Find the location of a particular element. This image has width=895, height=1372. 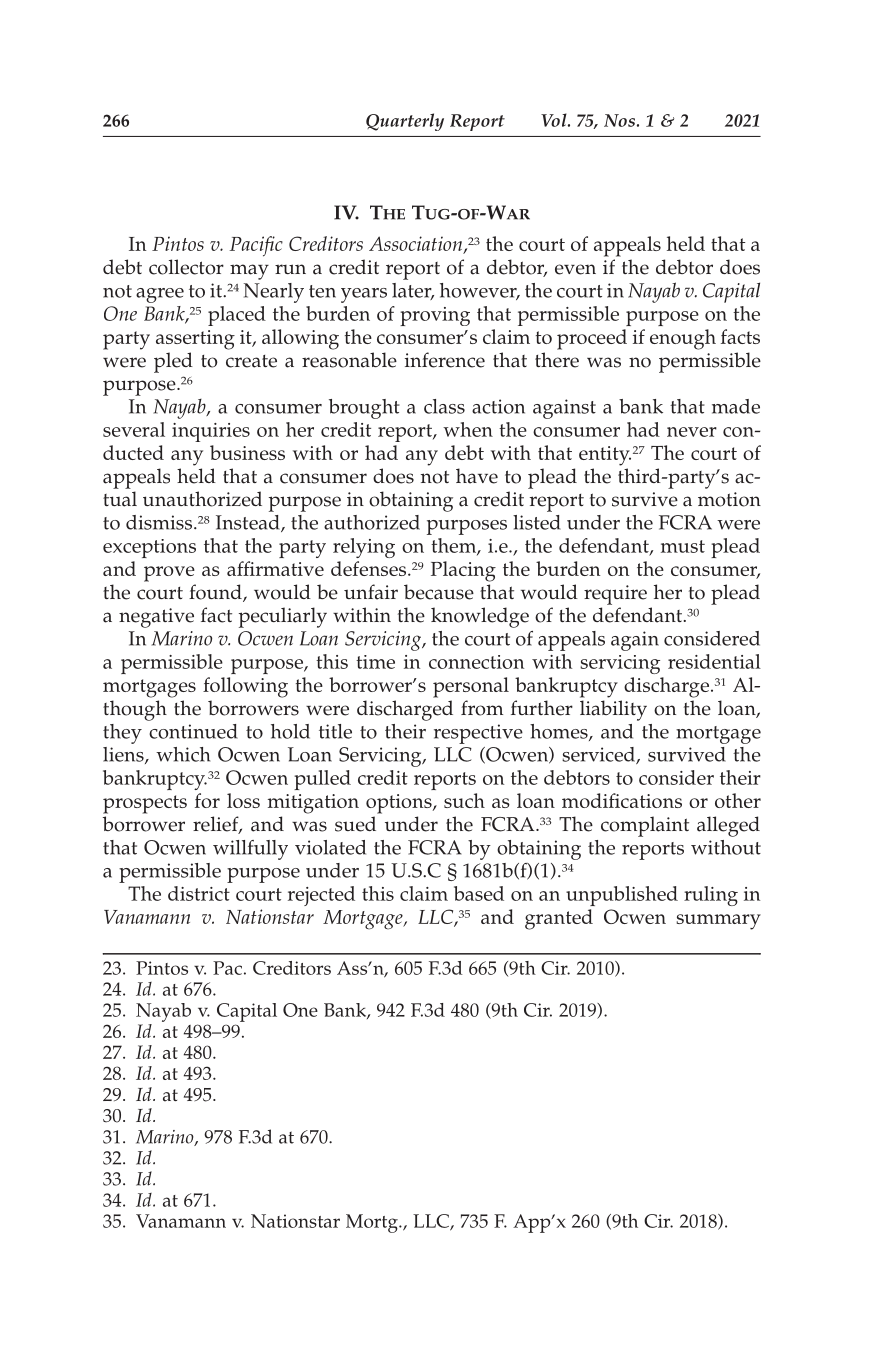

district is located at coordinates (199, 893).
